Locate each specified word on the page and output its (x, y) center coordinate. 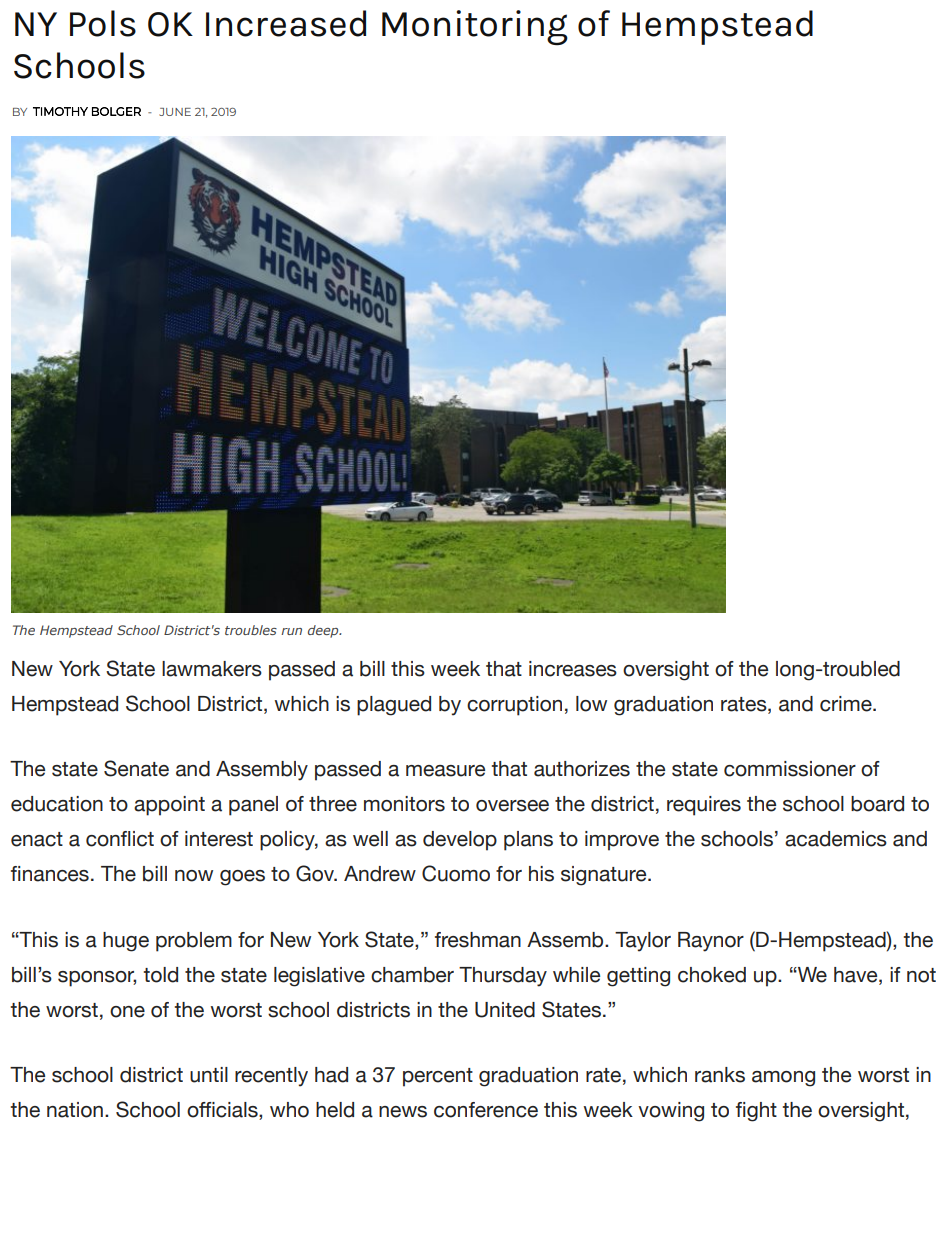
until (209, 1075)
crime (847, 704)
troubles (251, 630)
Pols (103, 23)
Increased (286, 23)
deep (324, 631)
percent (438, 1077)
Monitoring (475, 28)
